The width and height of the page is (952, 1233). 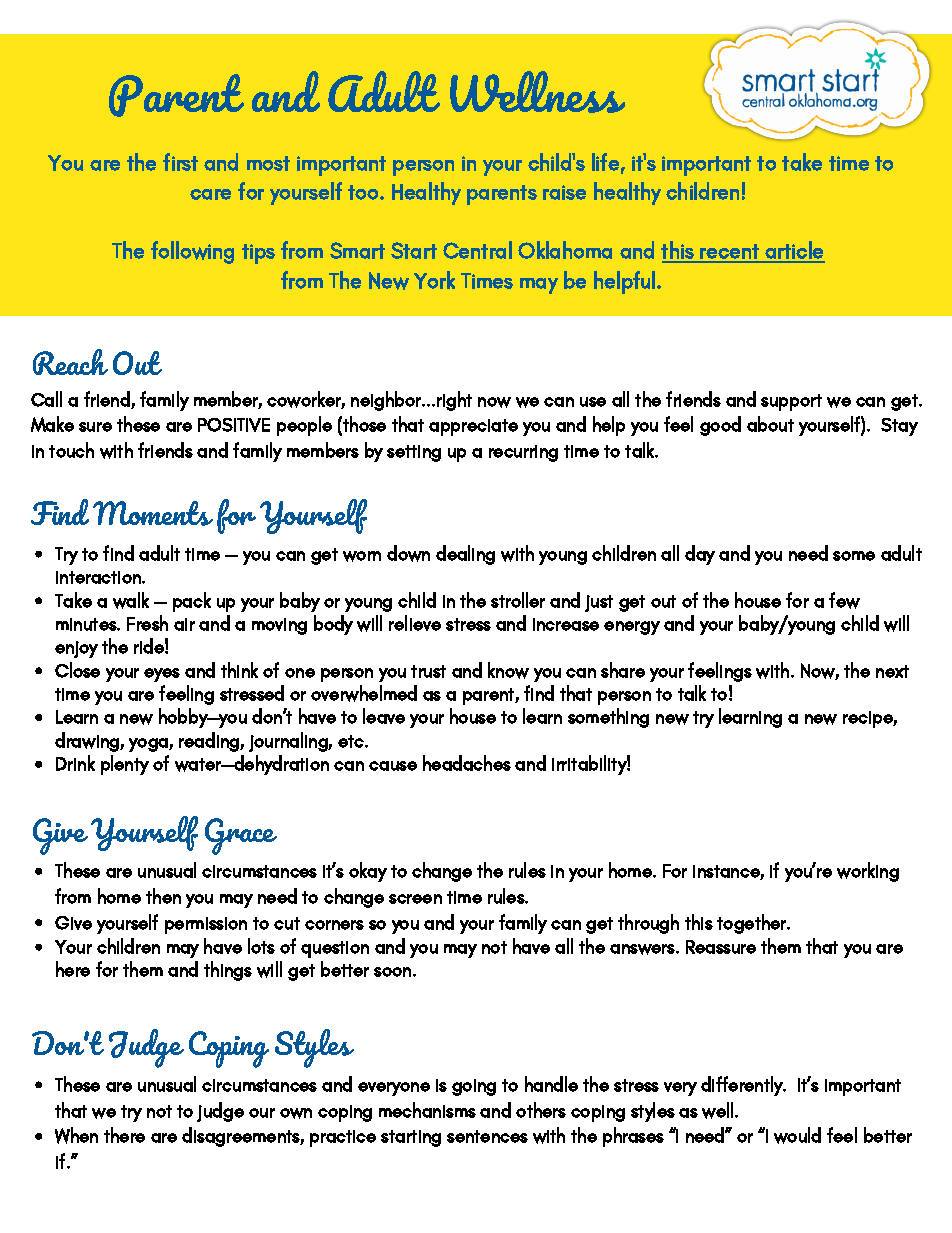 What do you see at coordinates (770, 424) in the page?
I see `about` at bounding box center [770, 424].
